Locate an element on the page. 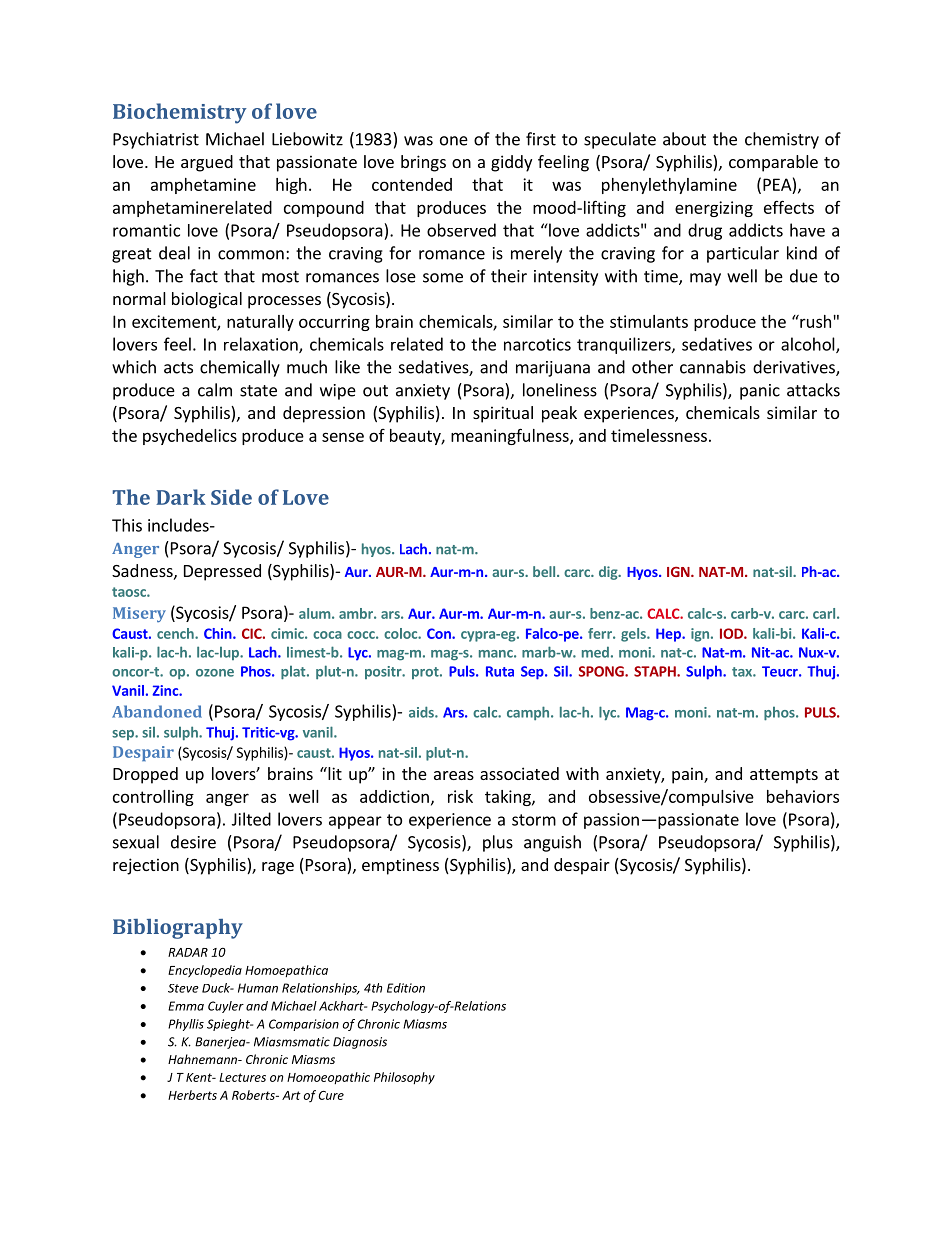 This page has height=1233, width=952. Chin is located at coordinates (219, 633).
